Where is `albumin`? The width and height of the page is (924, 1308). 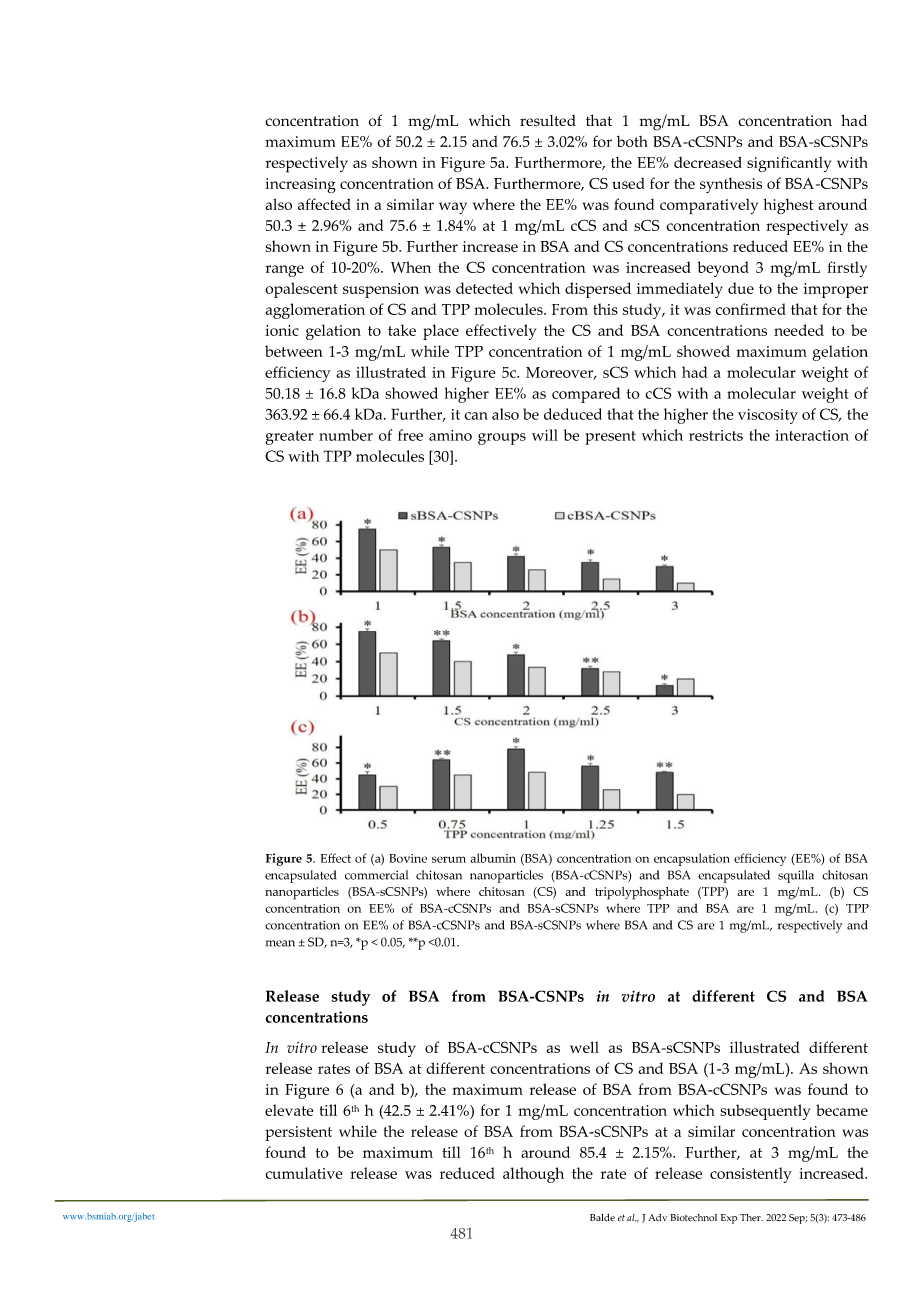
albumin is located at coordinates (493, 858).
